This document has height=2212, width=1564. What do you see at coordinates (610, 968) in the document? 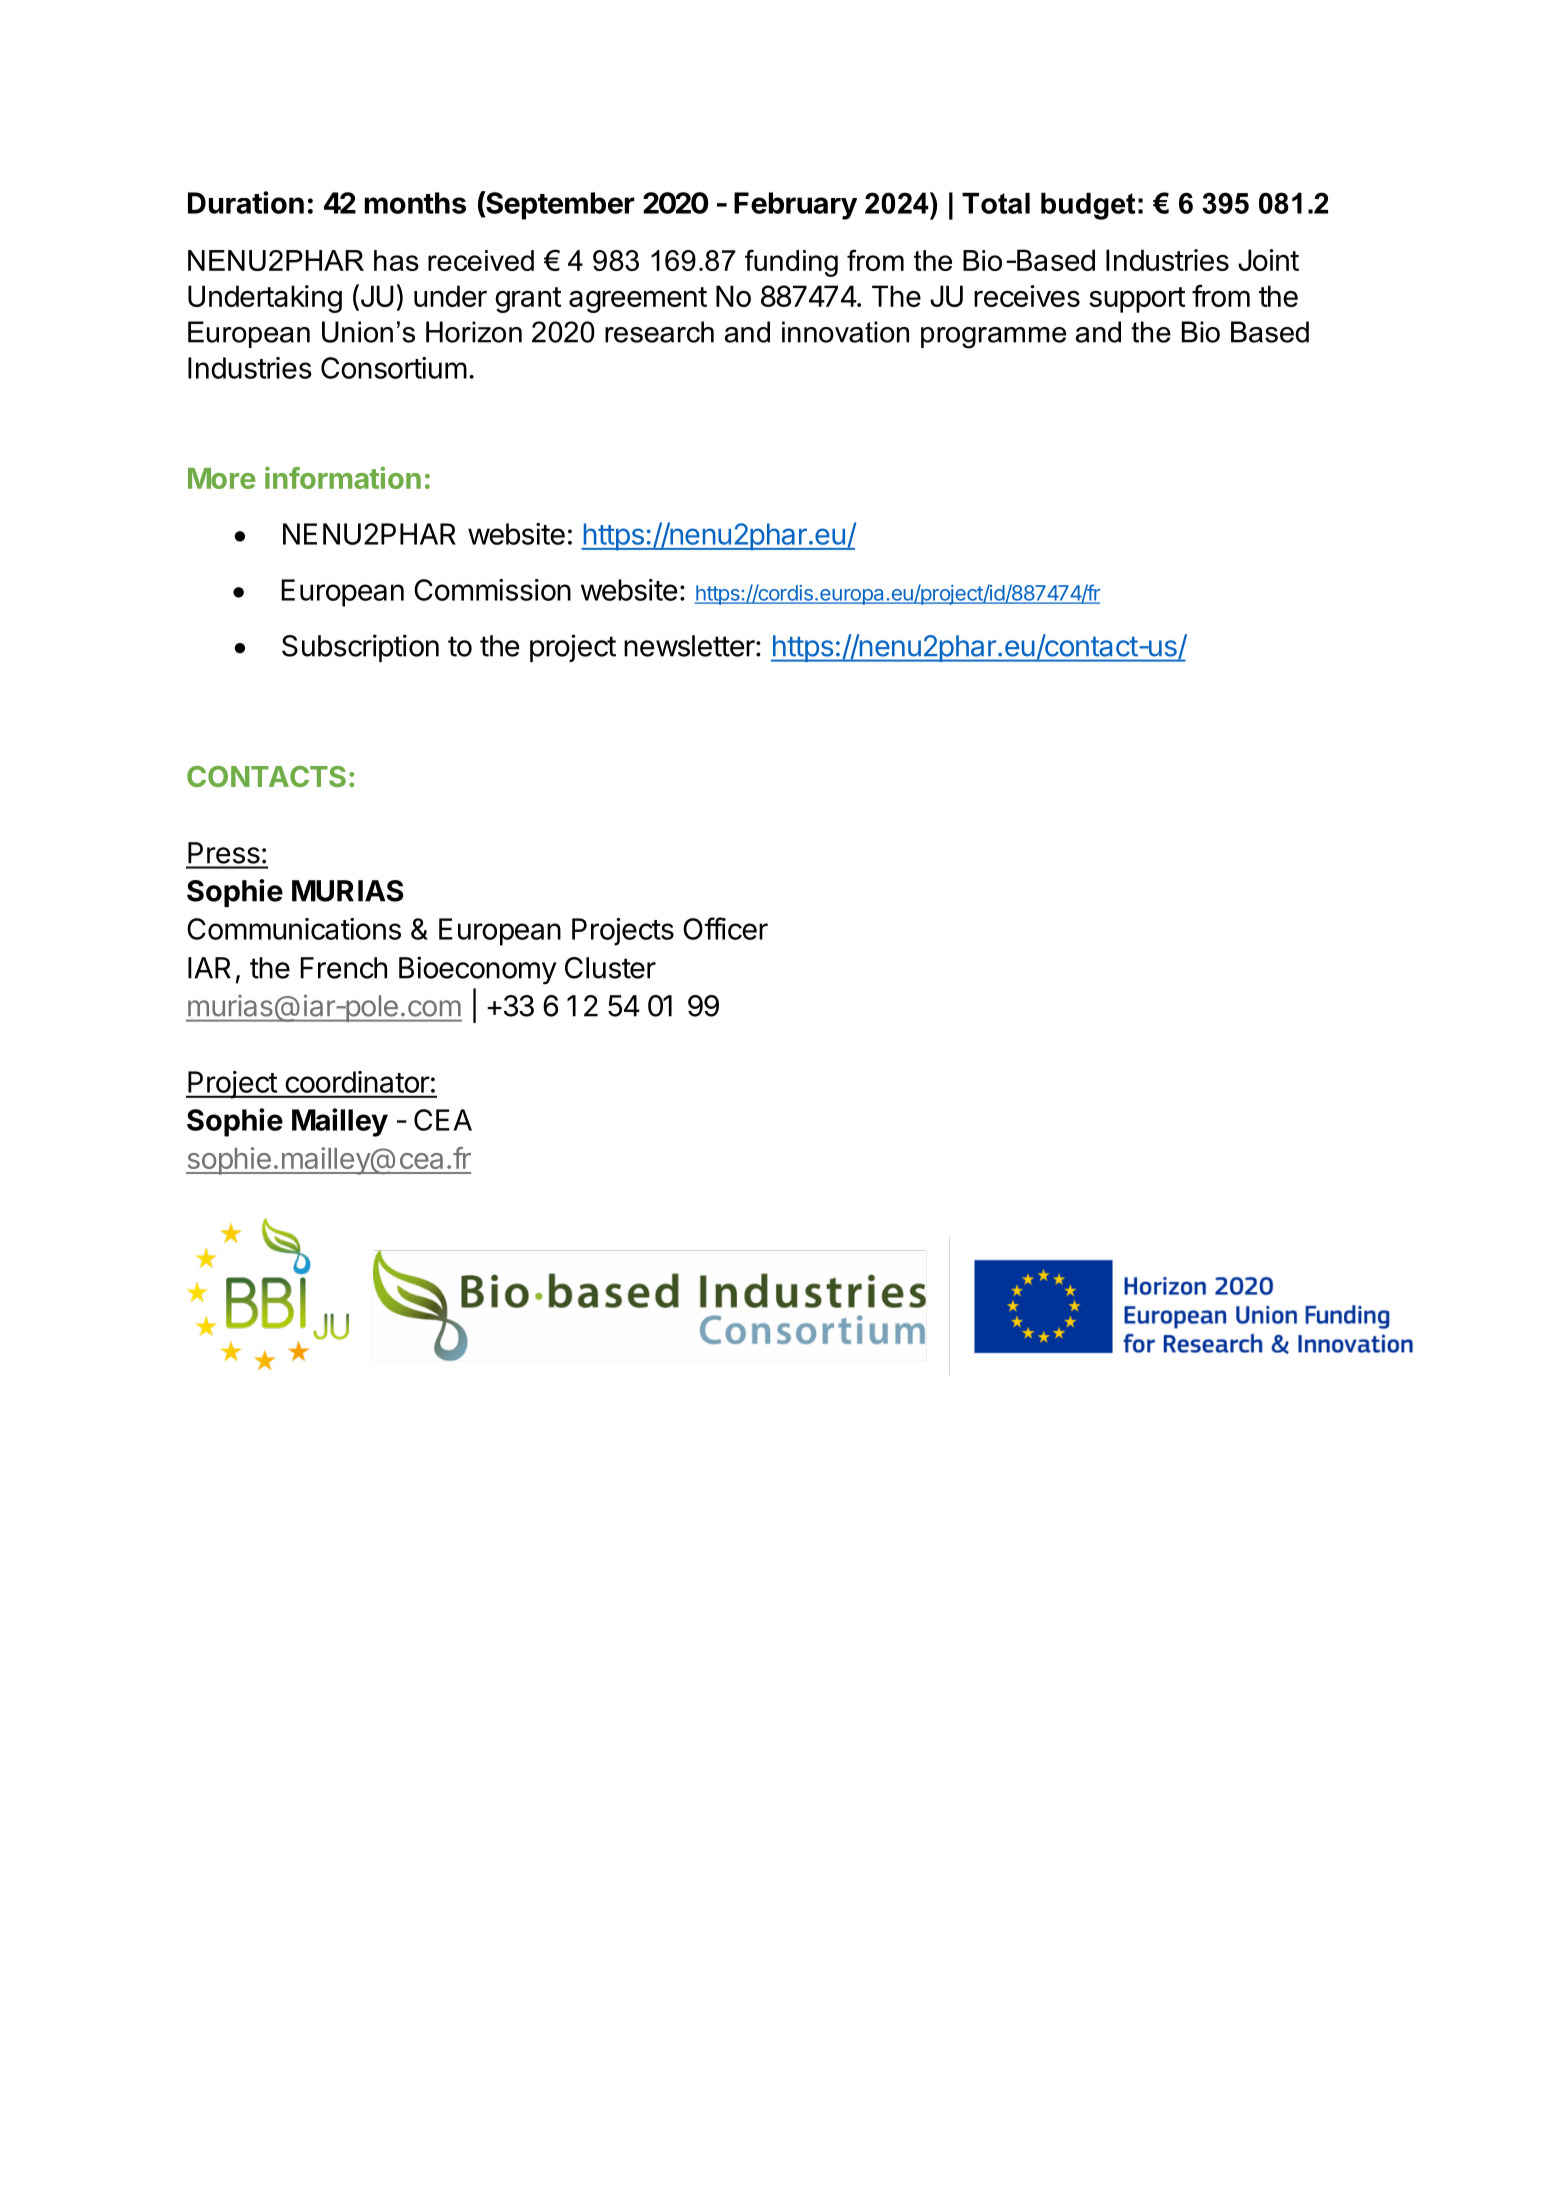
I see `Cluster` at bounding box center [610, 968].
